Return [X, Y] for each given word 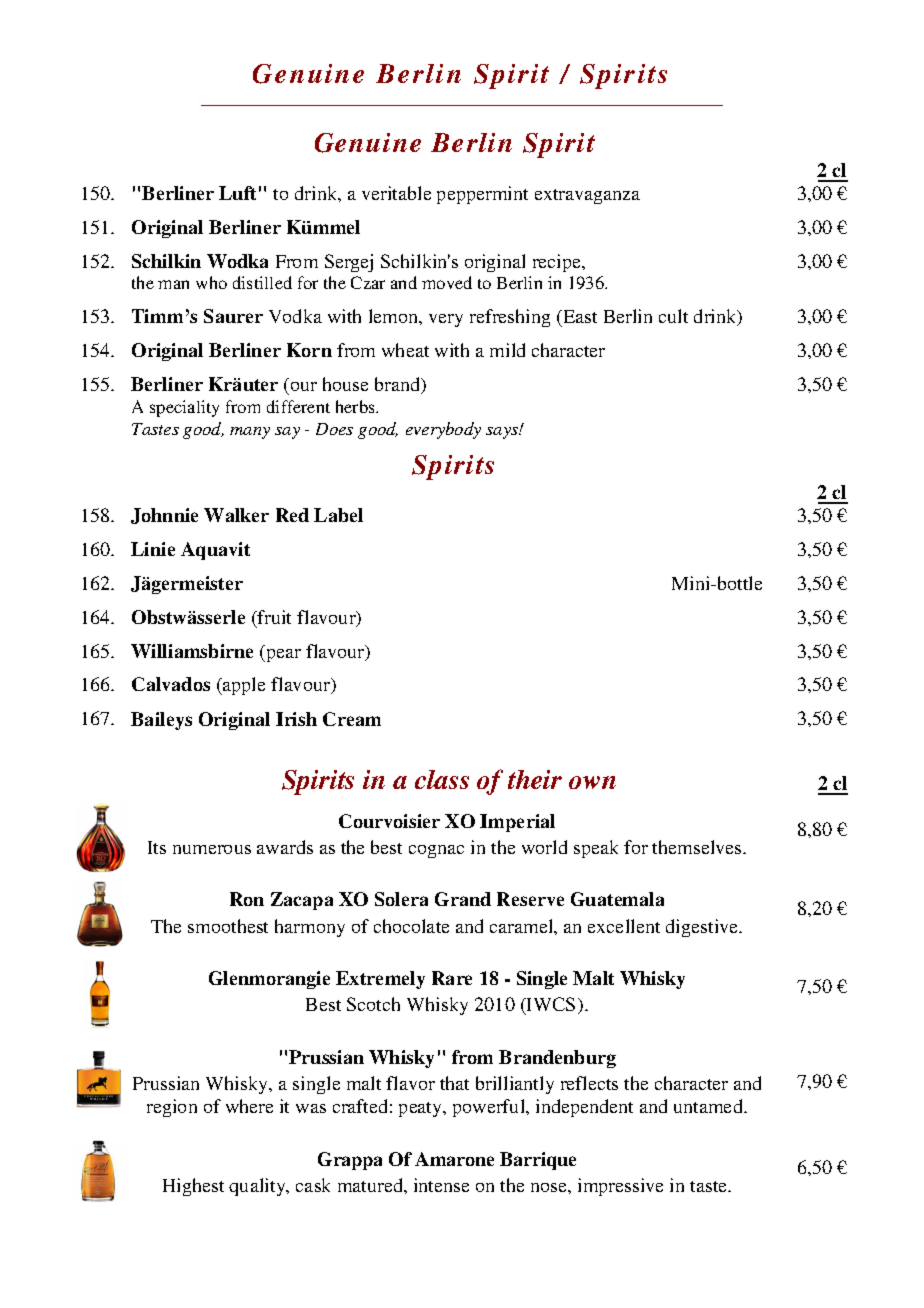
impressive [620, 1187]
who [211, 282]
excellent [624, 926]
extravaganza [587, 196]
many [250, 433]
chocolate [411, 926]
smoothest [228, 926]
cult [673, 316]
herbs [356, 406]
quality [258, 1187]
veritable [396, 193]
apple [243, 686]
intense [441, 1185]
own [592, 782]
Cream [352, 719]
